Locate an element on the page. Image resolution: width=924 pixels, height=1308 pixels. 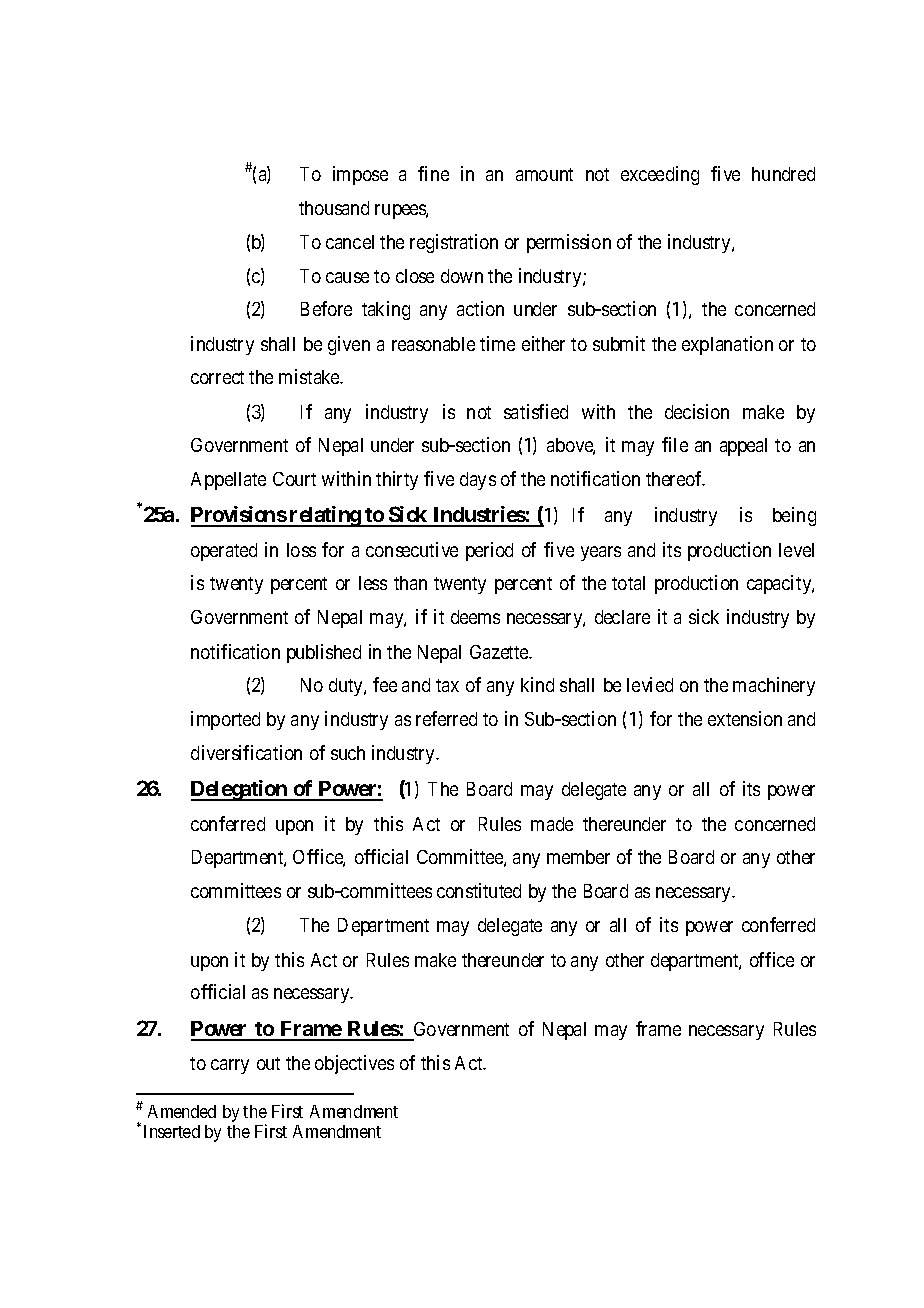
thousand is located at coordinates (334, 208).
